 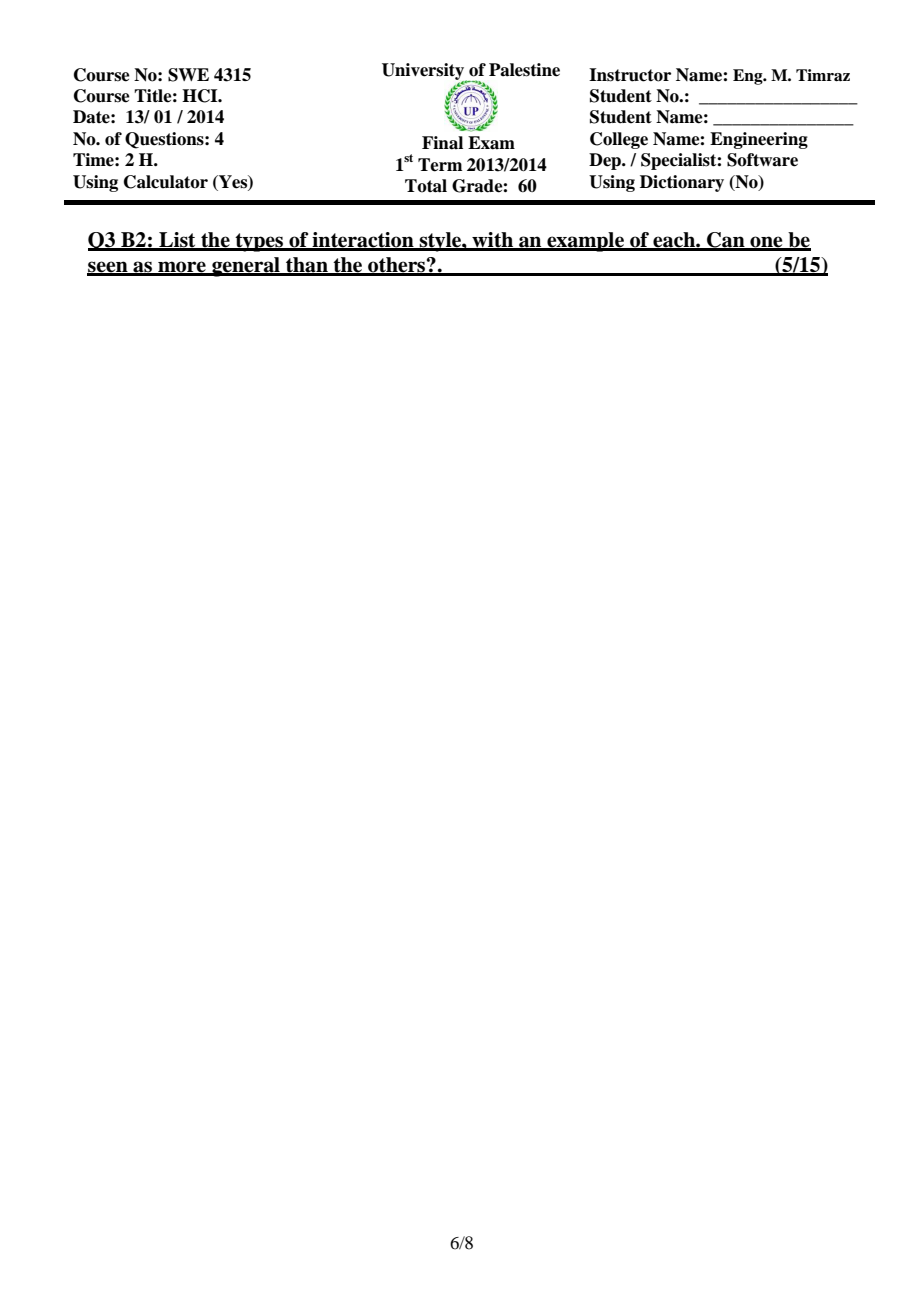 What do you see at coordinates (307, 266) in the screenshot?
I see `than` at bounding box center [307, 266].
